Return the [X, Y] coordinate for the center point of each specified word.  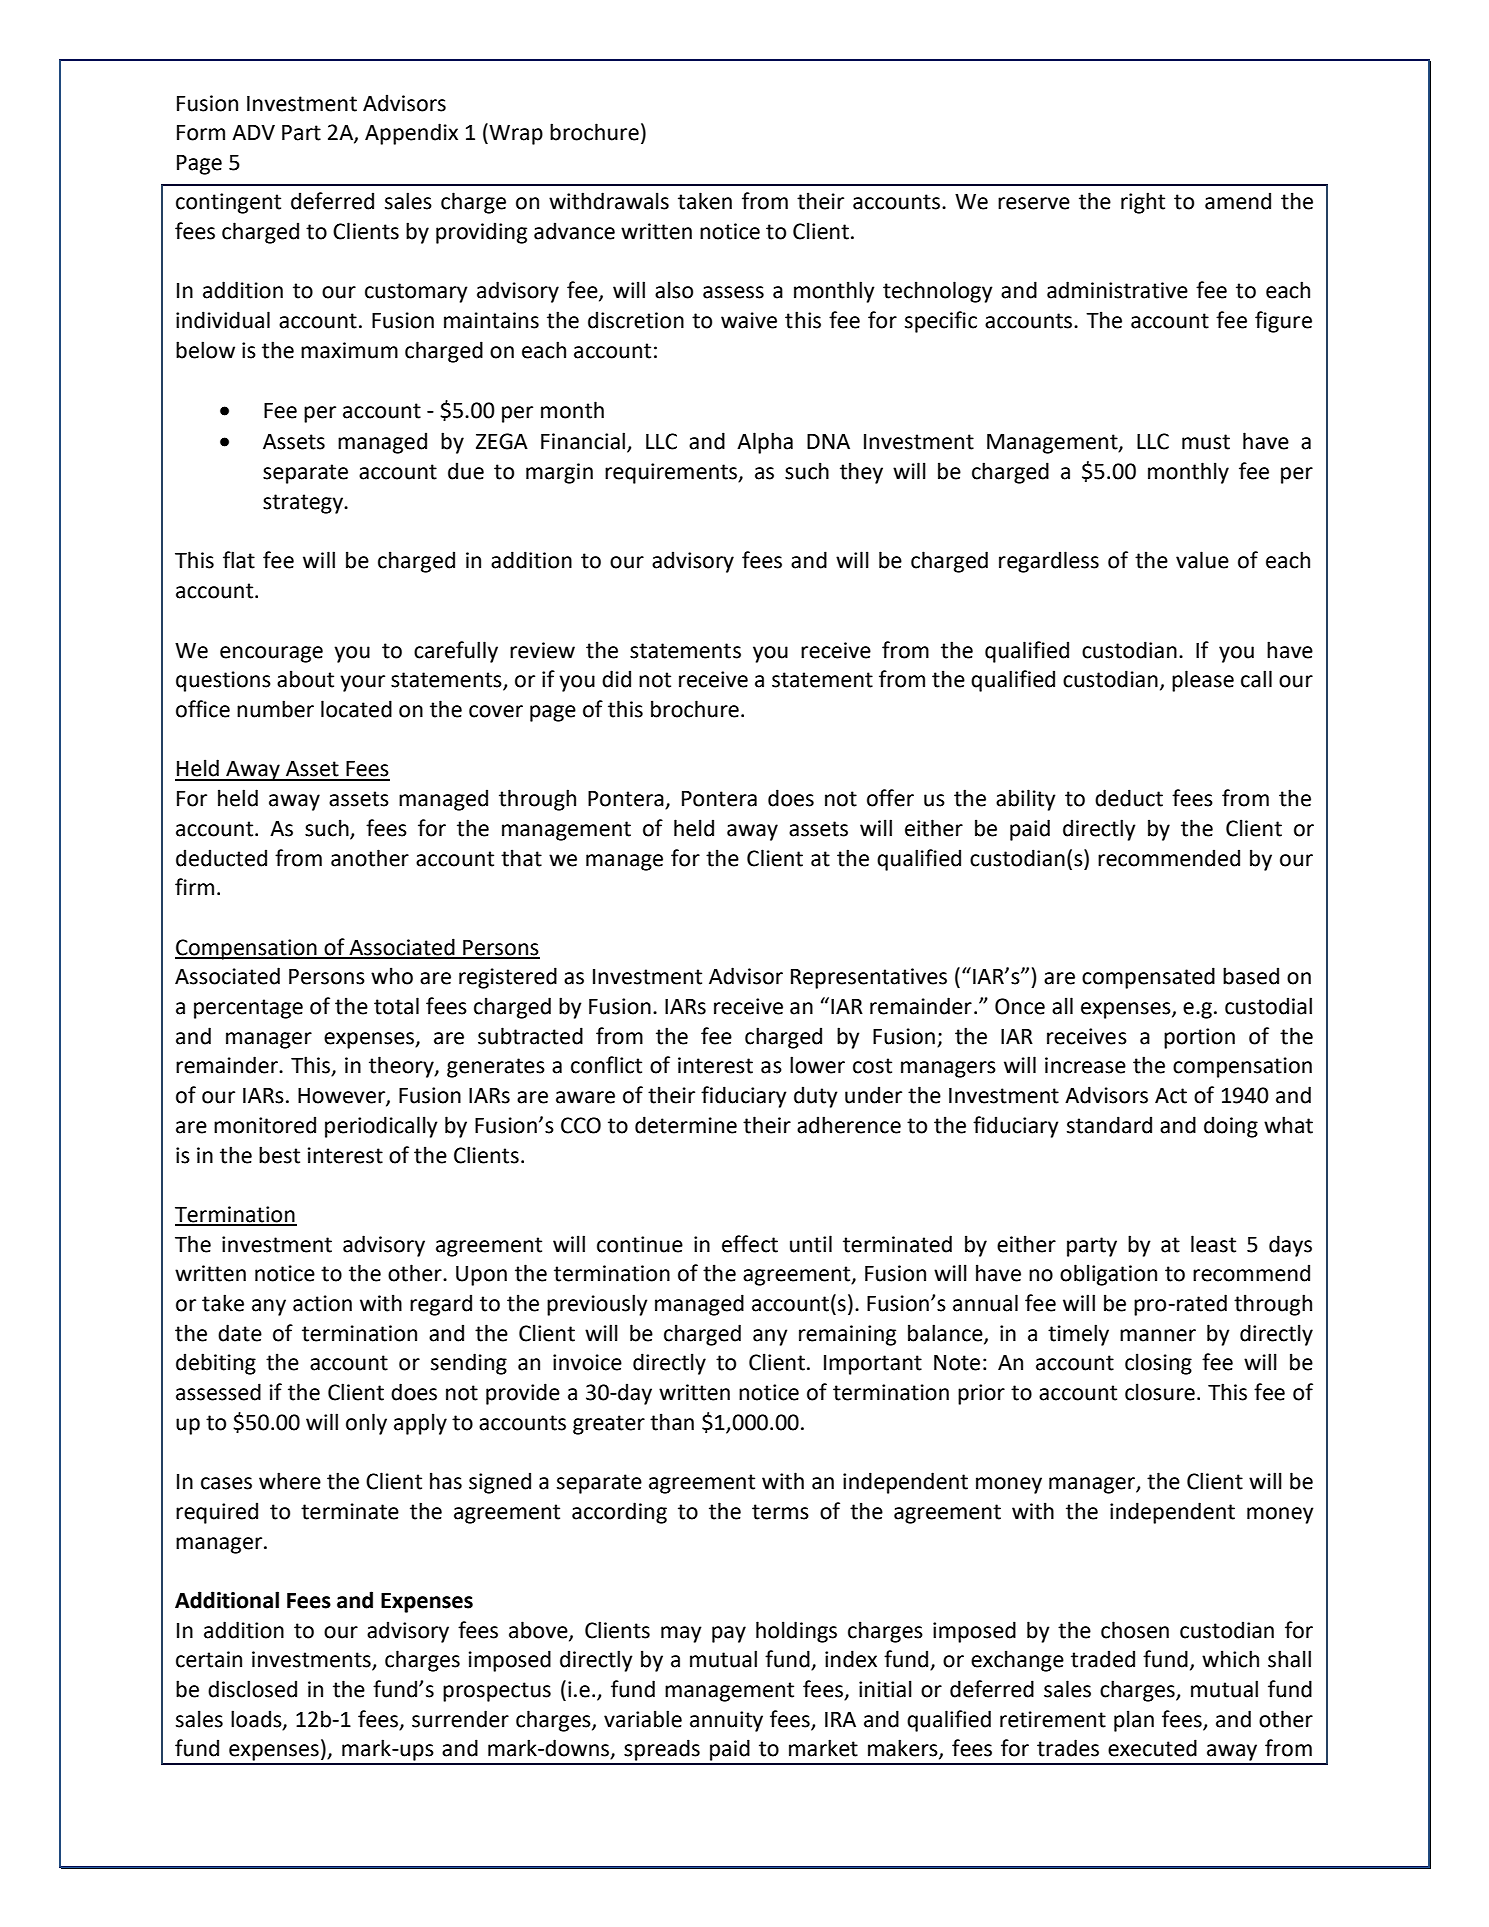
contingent [228, 203]
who [392, 976]
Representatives [869, 978]
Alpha [765, 443]
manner [1158, 1335]
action [322, 1303]
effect [750, 1244]
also [674, 290]
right [1143, 203]
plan [1134, 1721]
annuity [726, 1721]
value [1202, 560]
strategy [304, 504]
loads [257, 1720]
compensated [1148, 978]
